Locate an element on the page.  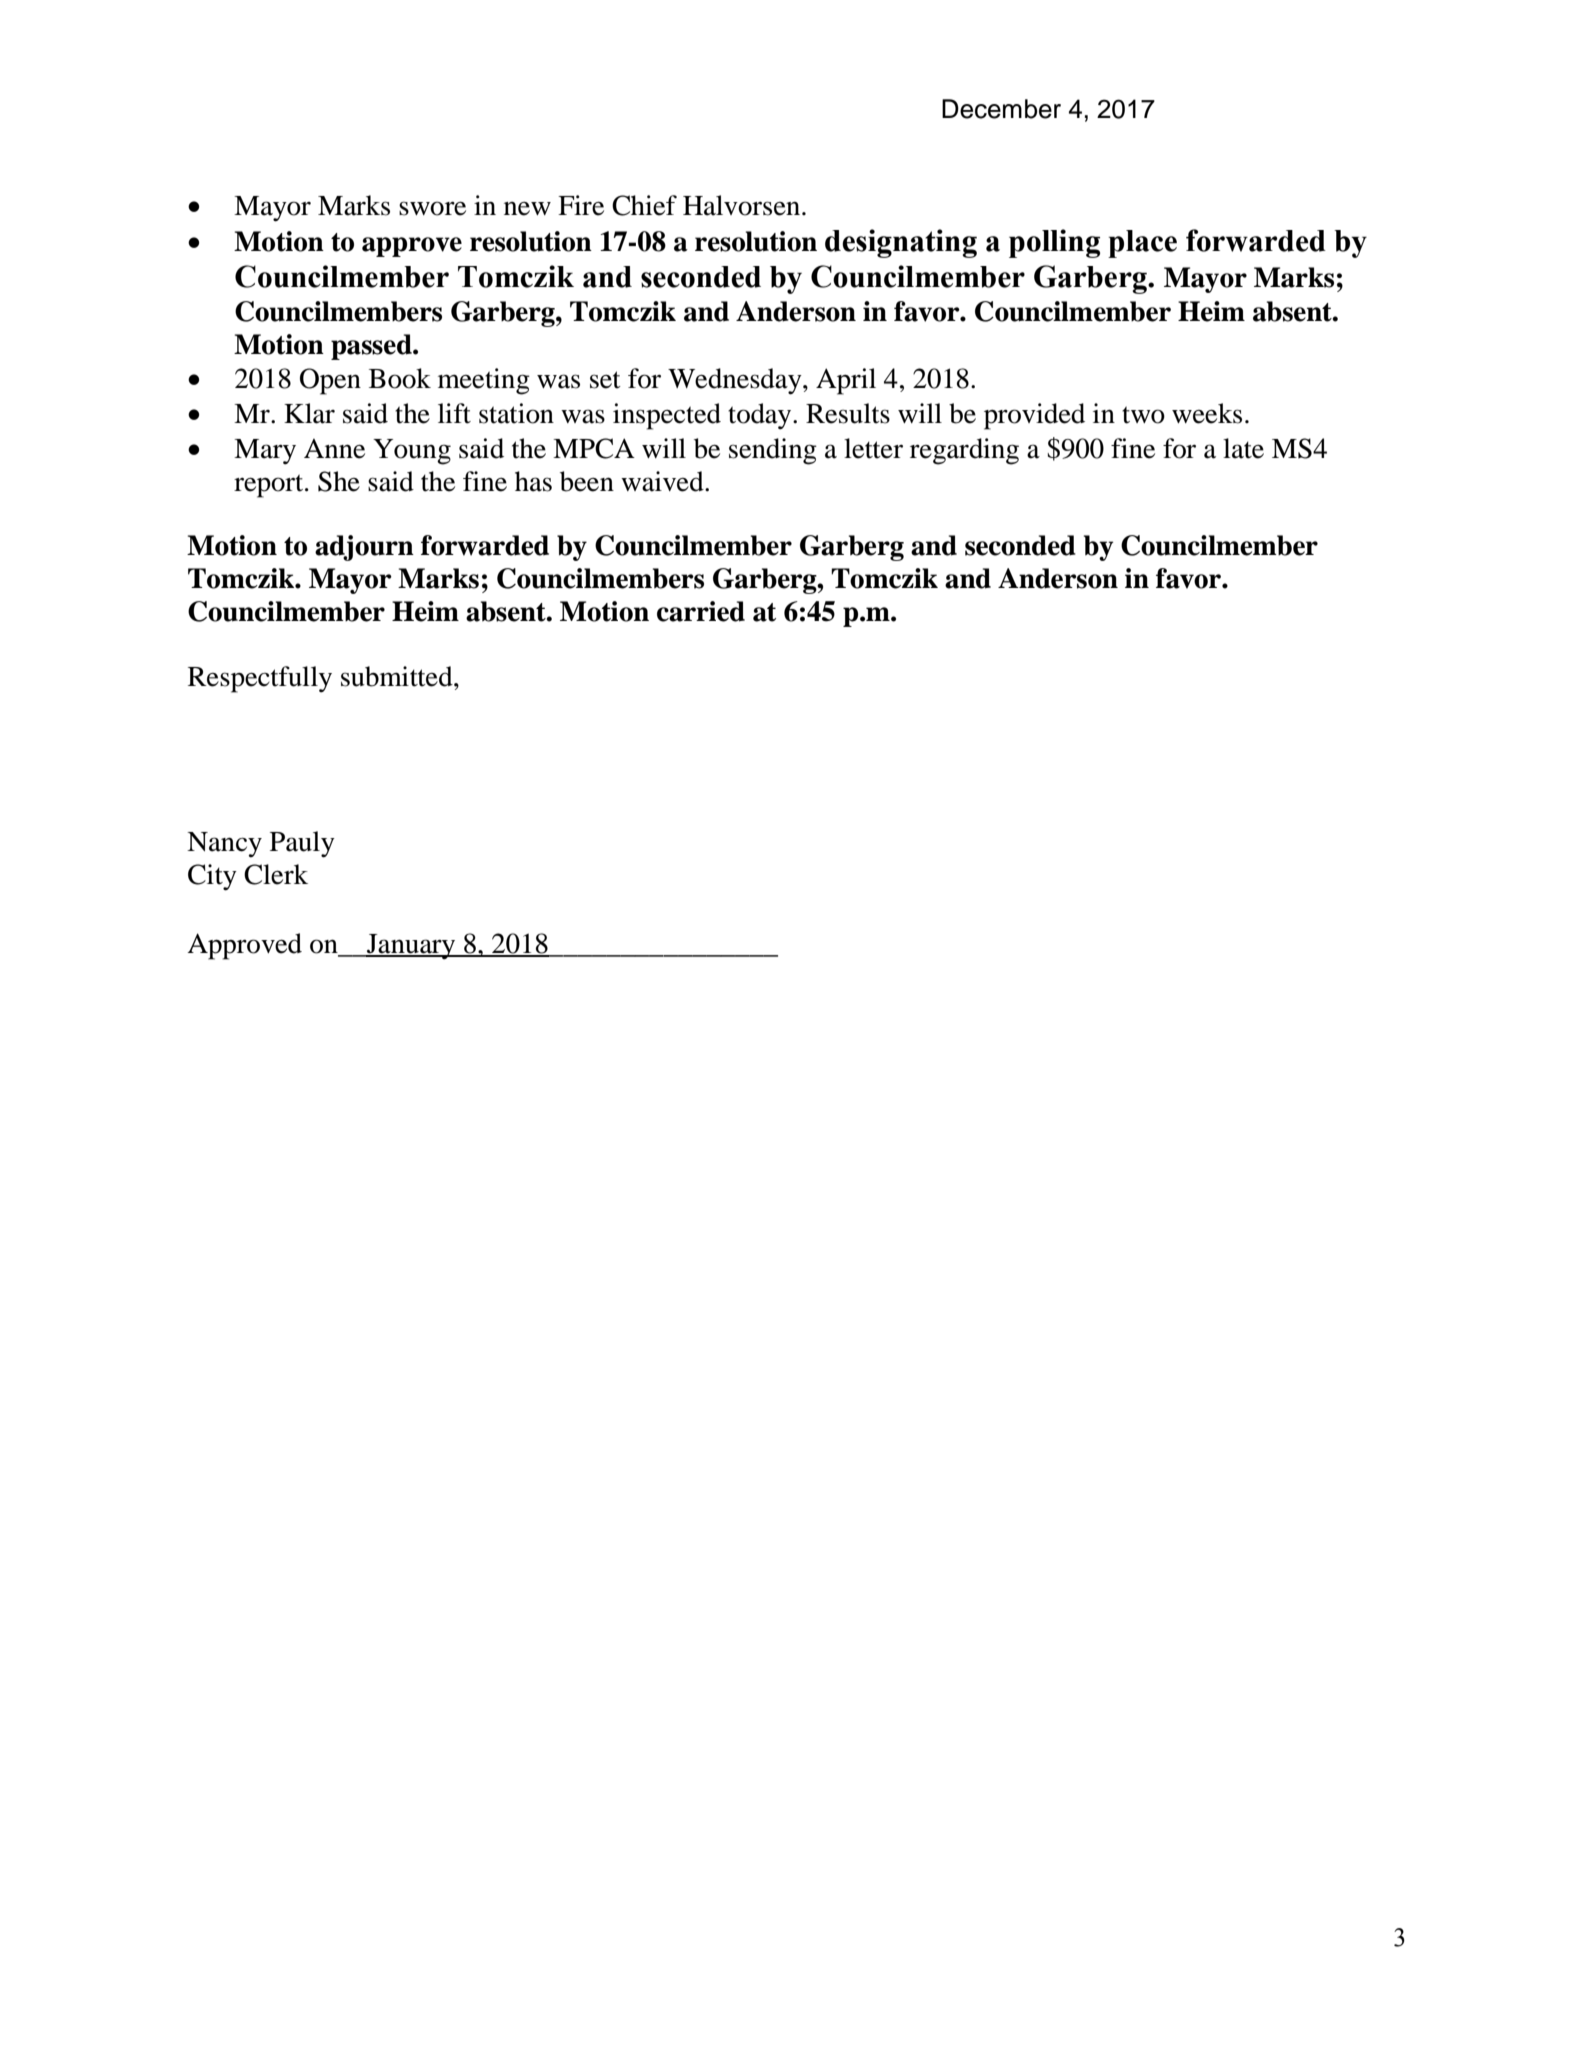
Clerk is located at coordinates (276, 874).
